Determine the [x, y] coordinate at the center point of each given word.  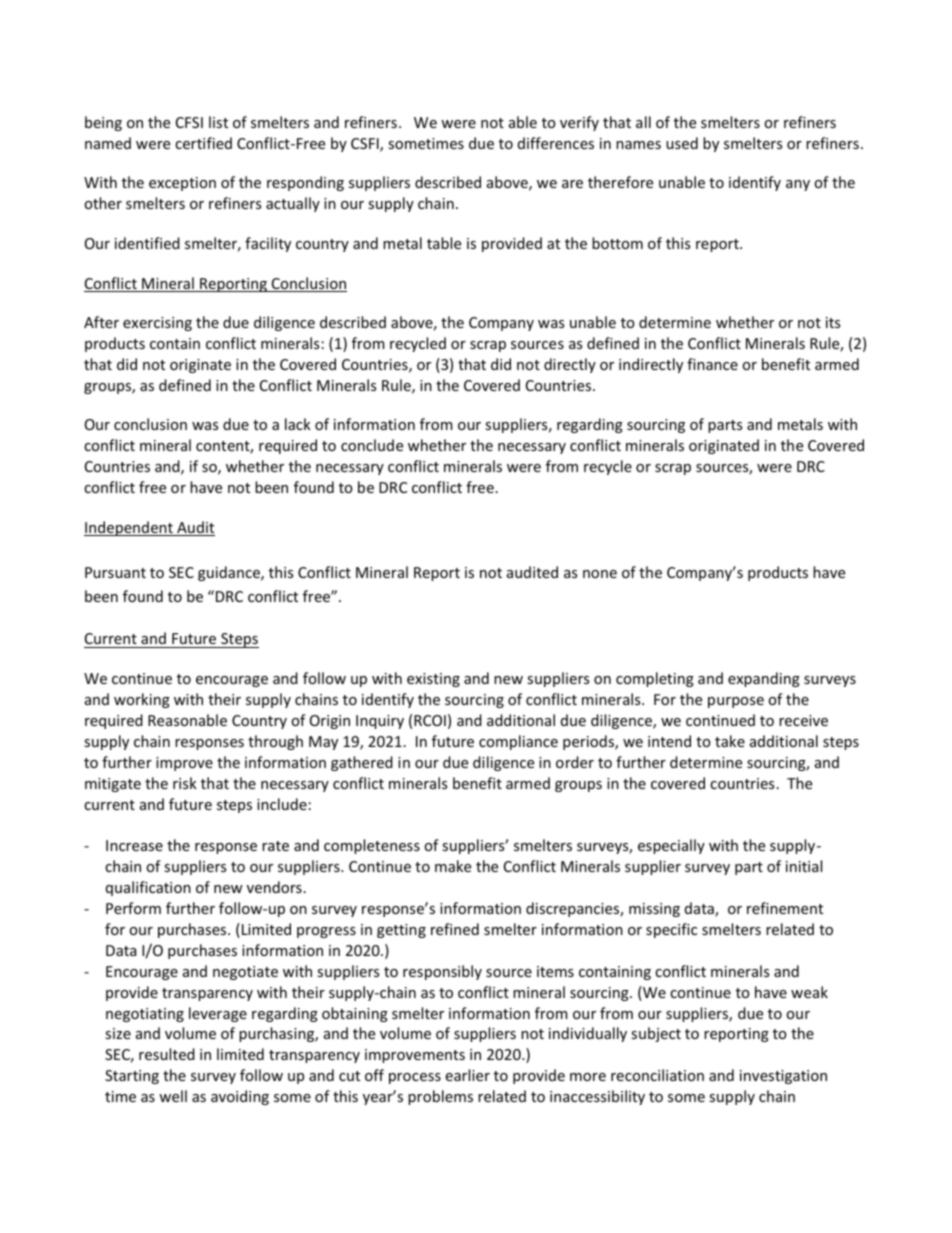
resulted [167, 1054]
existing [433, 680]
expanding [764, 679]
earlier [467, 1075]
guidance [230, 573]
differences [556, 143]
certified [203, 143]
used [682, 143]
